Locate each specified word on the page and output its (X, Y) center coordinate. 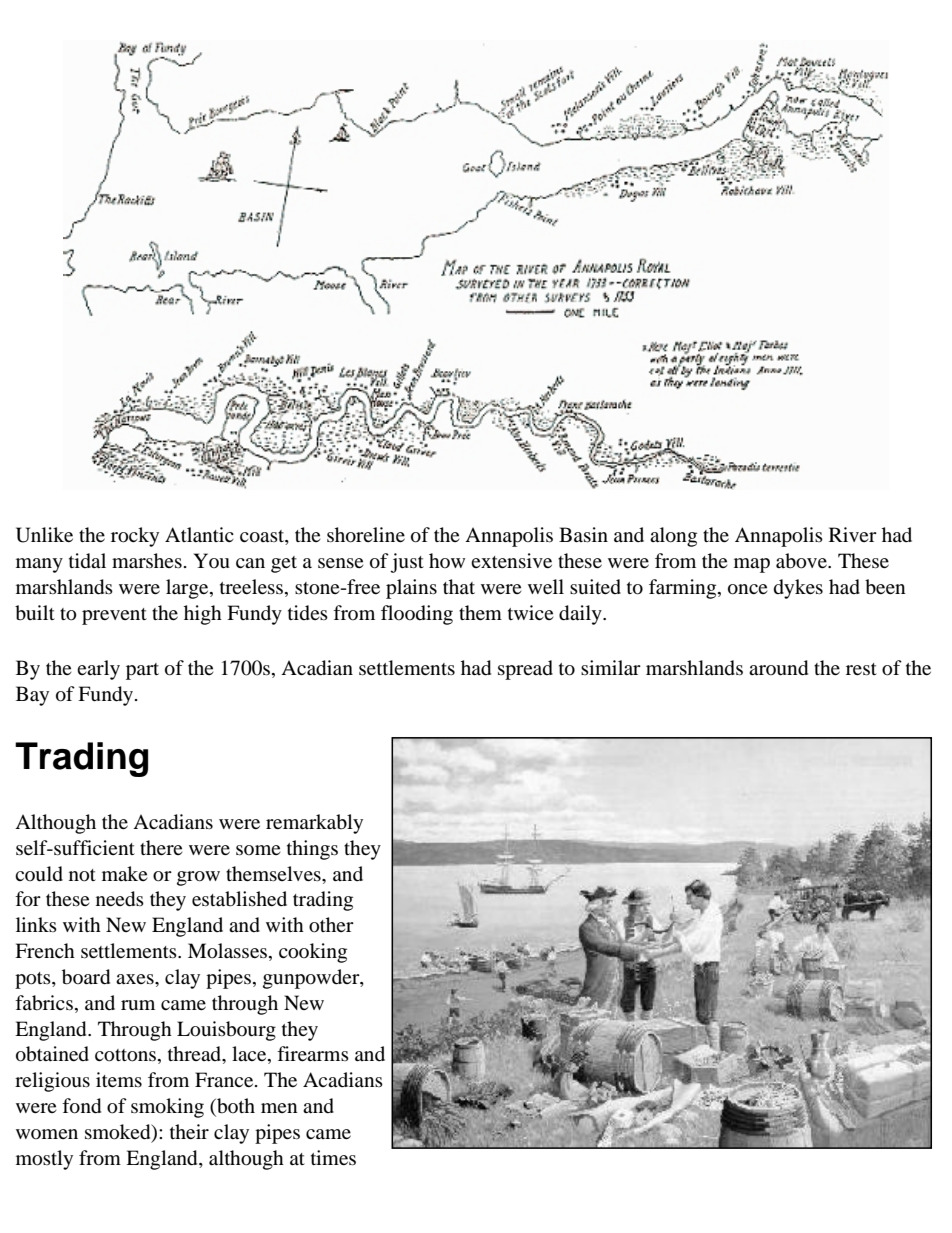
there (161, 847)
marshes (147, 560)
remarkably (314, 824)
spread (525, 670)
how (447, 560)
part (142, 671)
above (802, 561)
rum (138, 1005)
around (778, 668)
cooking (313, 953)
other (331, 925)
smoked (119, 1132)
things (312, 850)
